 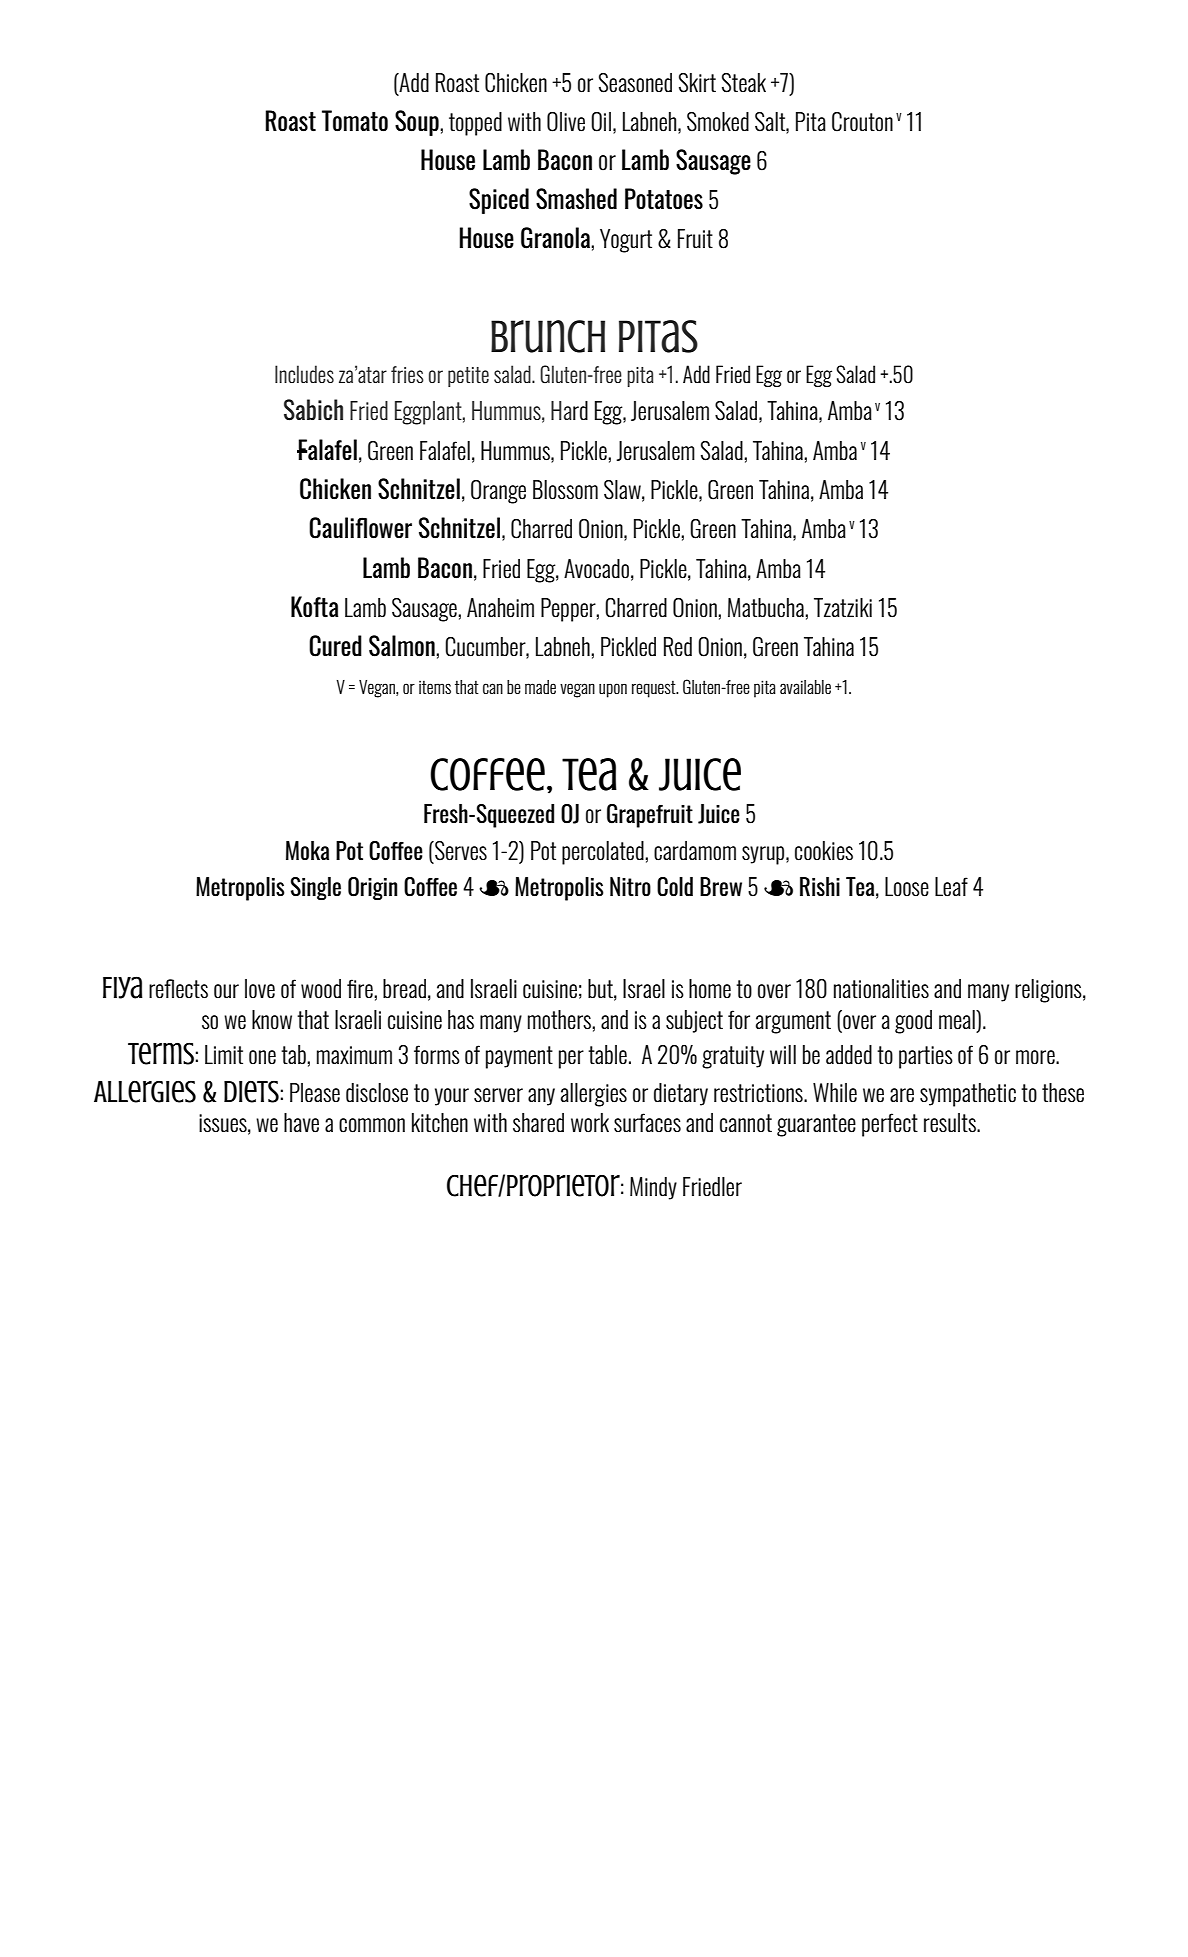 I want to click on petite, so click(x=468, y=377).
